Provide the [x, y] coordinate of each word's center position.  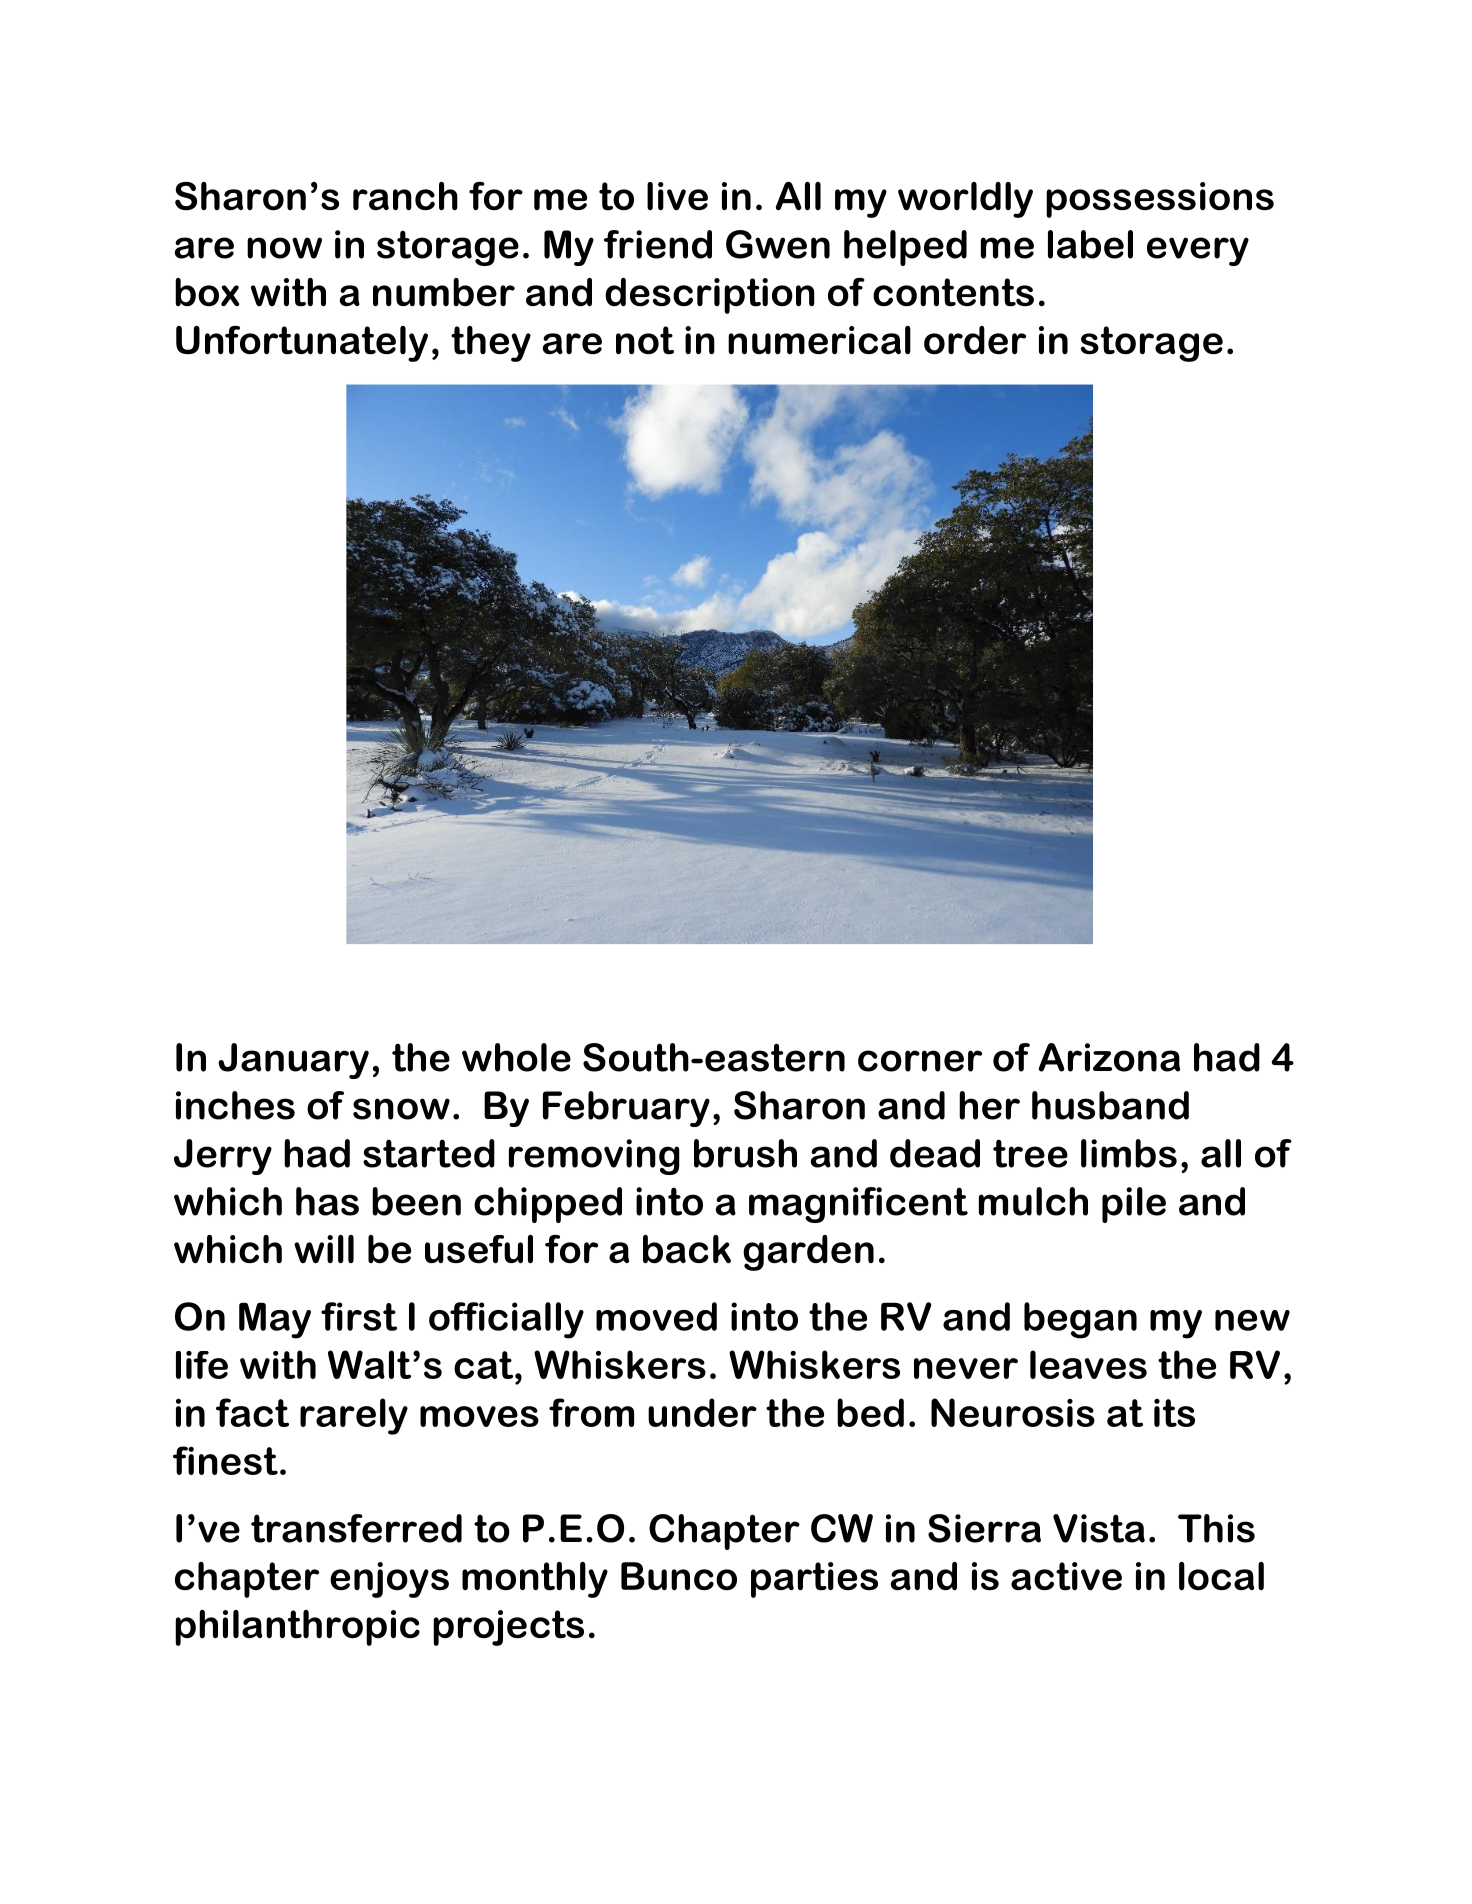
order [975, 340]
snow [401, 1109]
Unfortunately [302, 344]
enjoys [389, 1580]
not [645, 340]
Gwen [778, 244]
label [1090, 244]
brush [745, 1153]
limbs [1129, 1153]
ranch [405, 196]
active [1066, 1576]
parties [814, 1580]
